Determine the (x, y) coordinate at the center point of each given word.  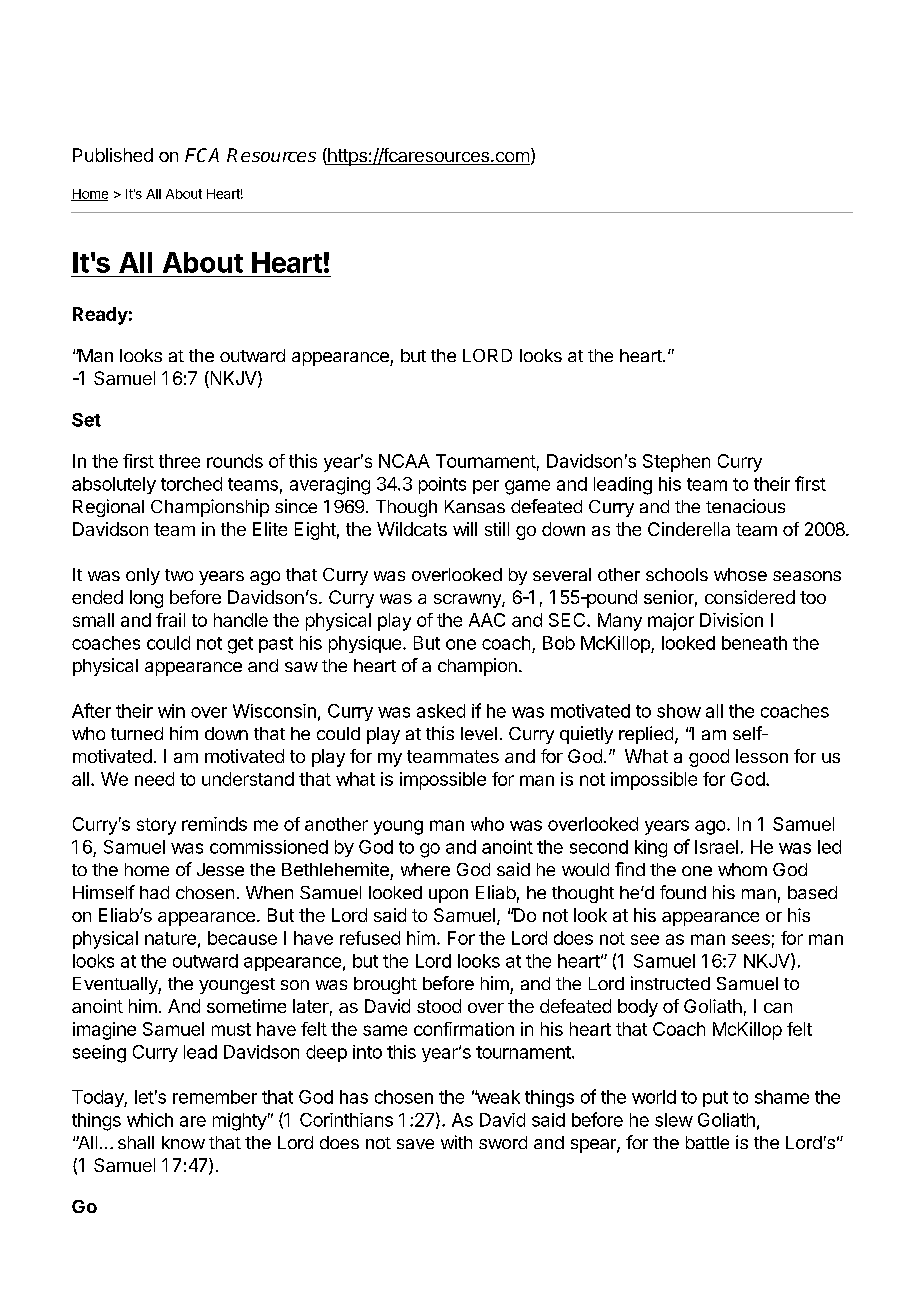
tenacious (745, 506)
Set (86, 420)
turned (137, 733)
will (465, 529)
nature (170, 938)
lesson (762, 756)
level (479, 733)
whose (740, 574)
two (179, 575)
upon (448, 896)
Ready (100, 316)
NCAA (404, 461)
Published (113, 155)
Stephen (676, 463)
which (150, 1120)
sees (751, 939)
